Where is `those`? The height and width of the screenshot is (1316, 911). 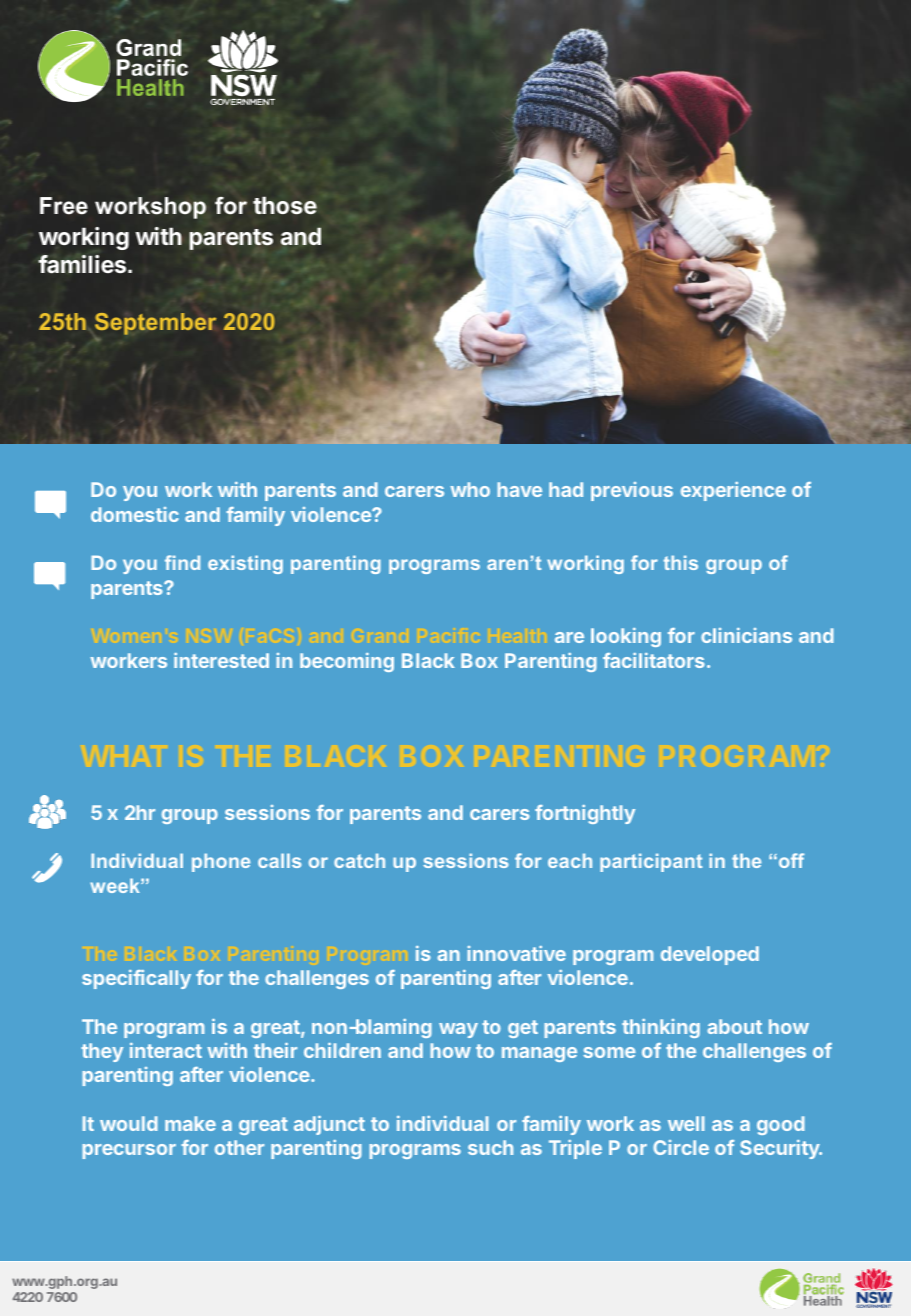 those is located at coordinates (285, 206).
